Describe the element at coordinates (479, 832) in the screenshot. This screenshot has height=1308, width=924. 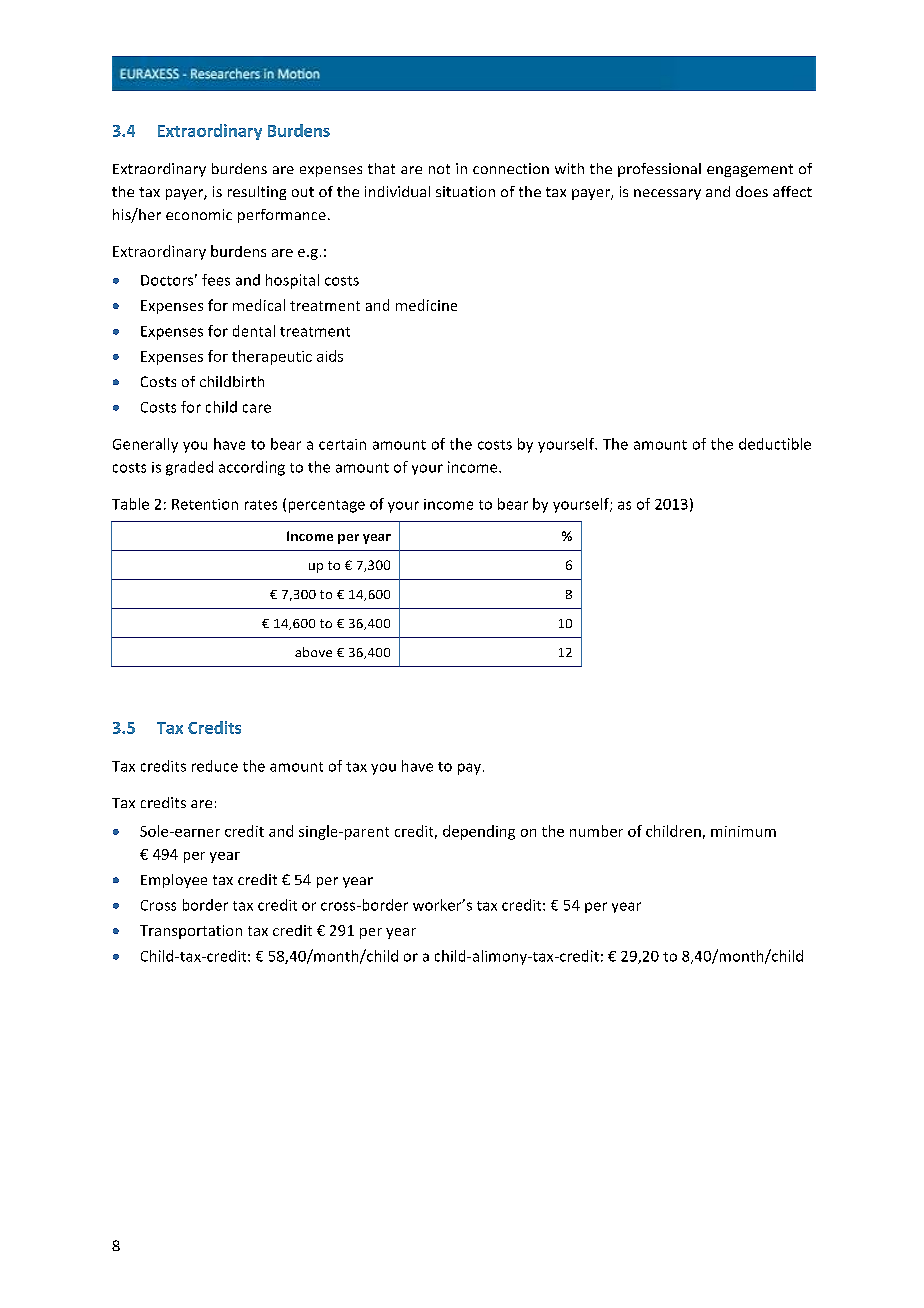
I see `depending` at that location.
